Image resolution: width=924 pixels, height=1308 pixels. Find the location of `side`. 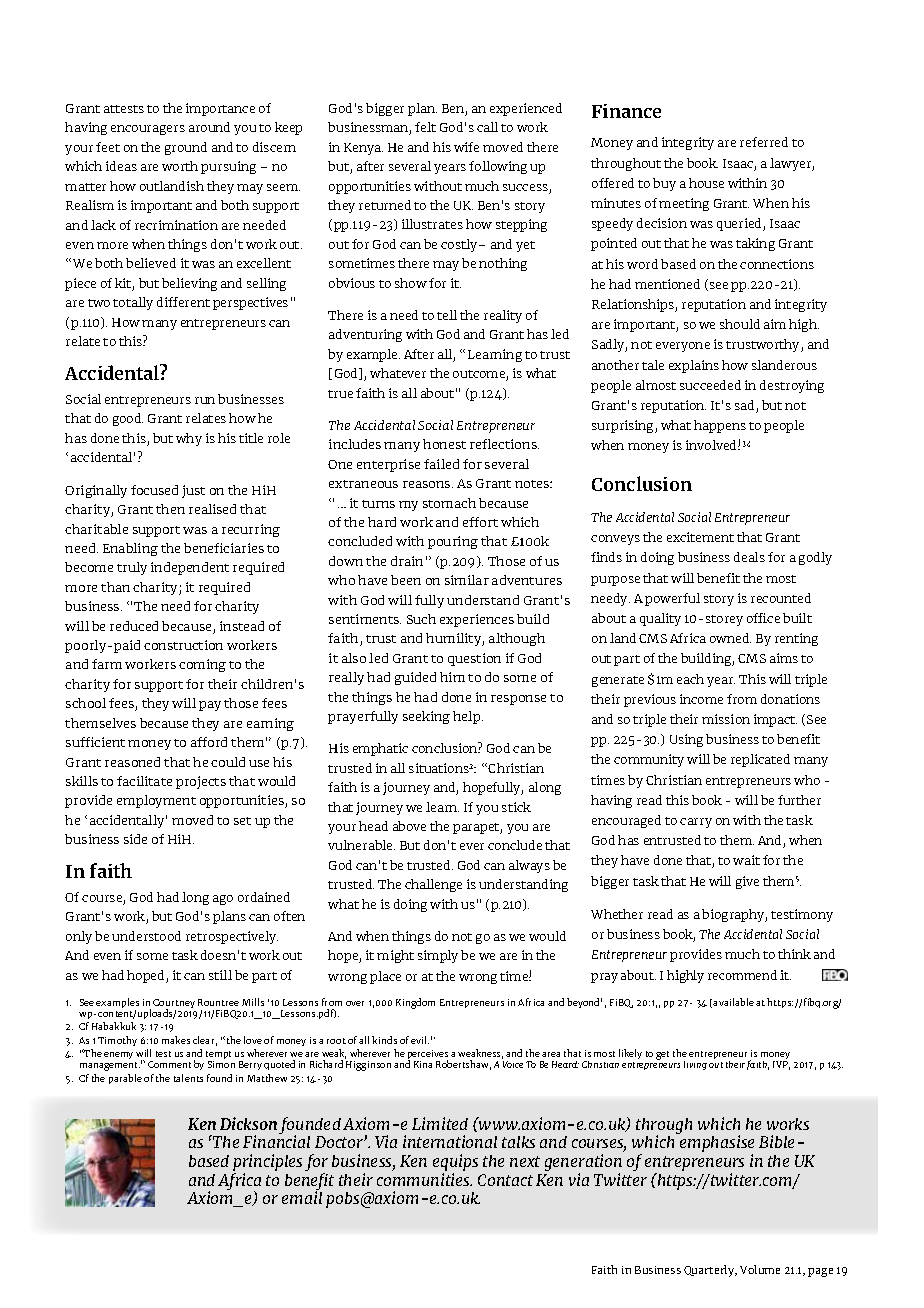

side is located at coordinates (135, 839).
